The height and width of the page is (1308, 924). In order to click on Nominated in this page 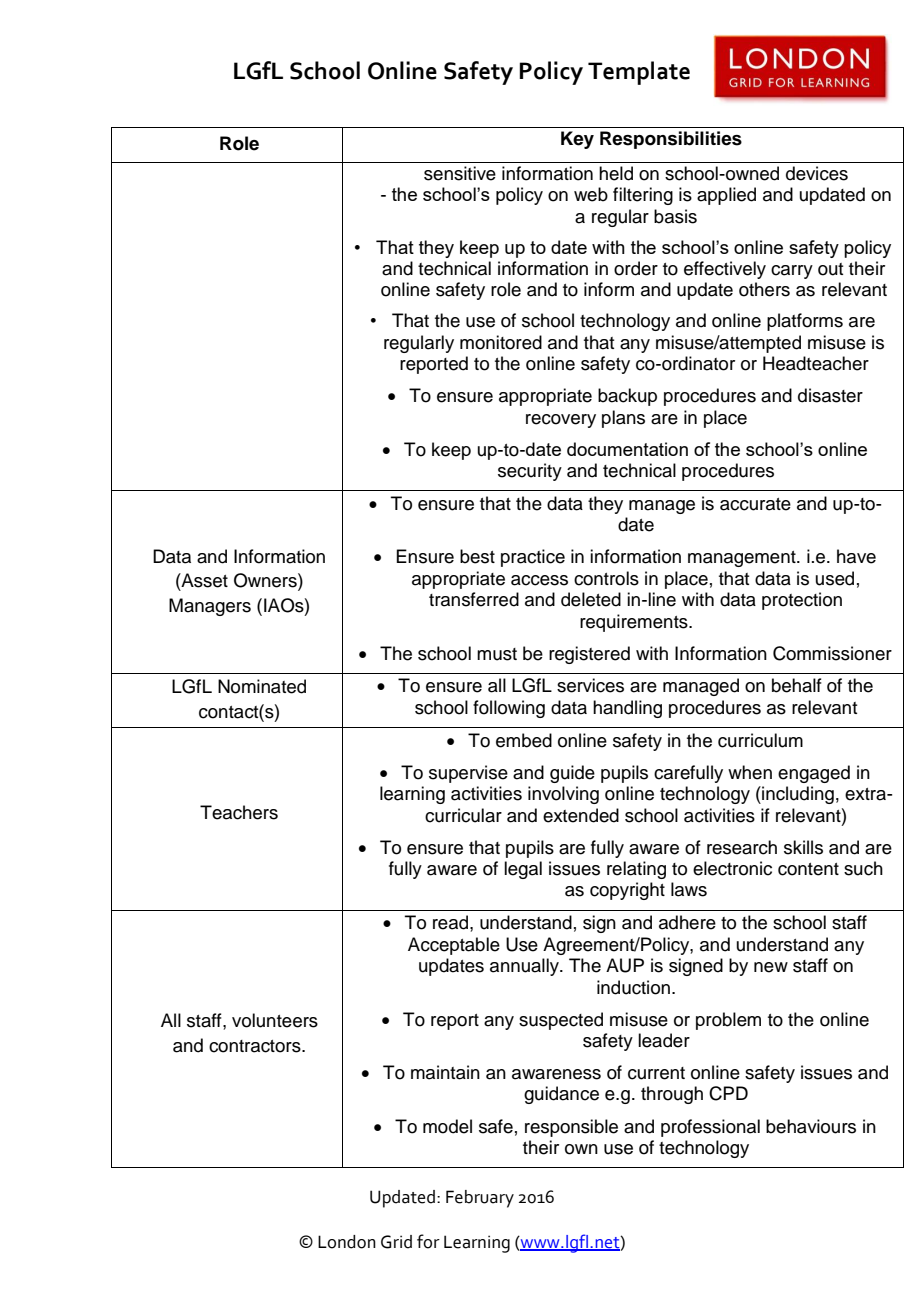, I will do `click(262, 686)`.
